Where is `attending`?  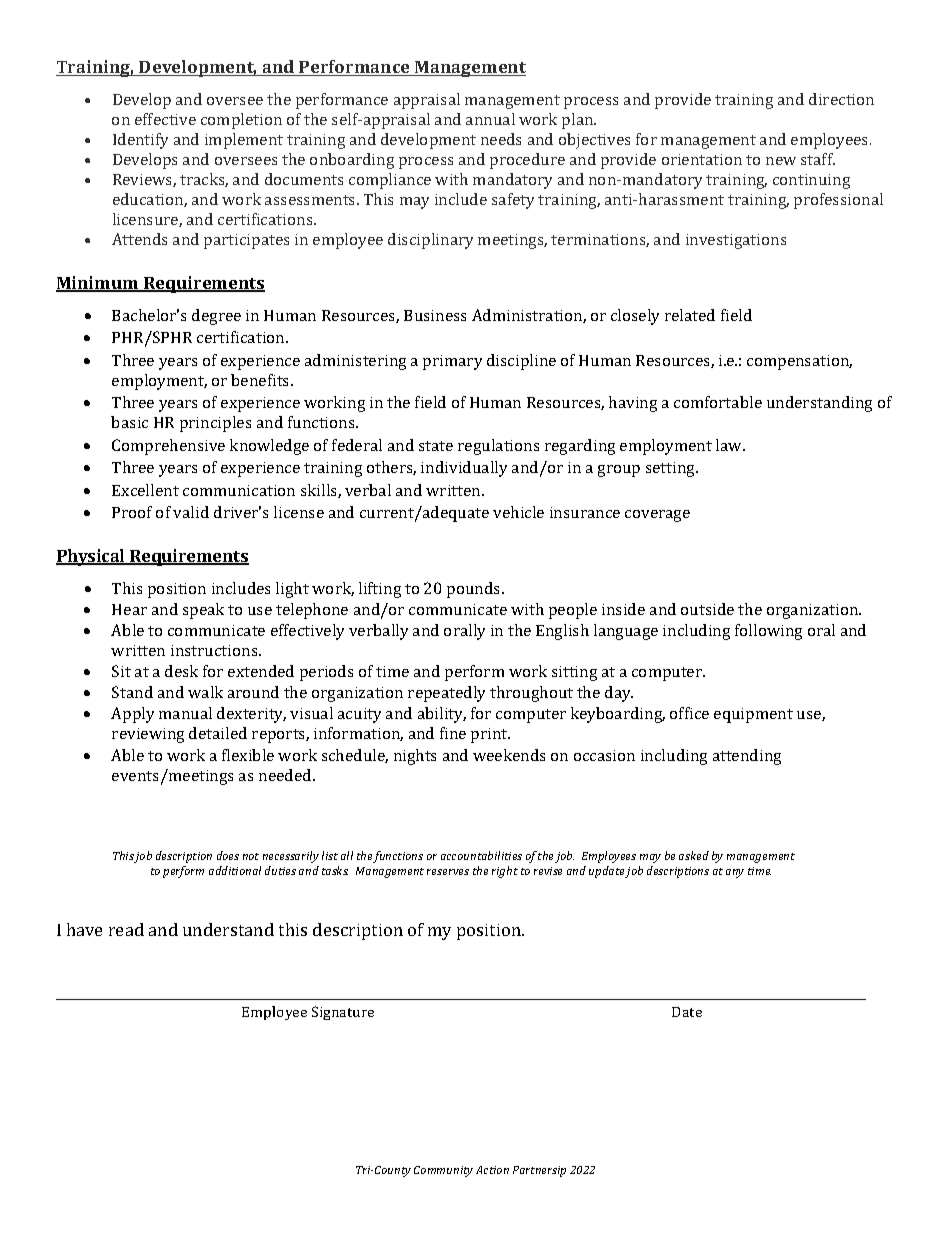 attending is located at coordinates (747, 757).
